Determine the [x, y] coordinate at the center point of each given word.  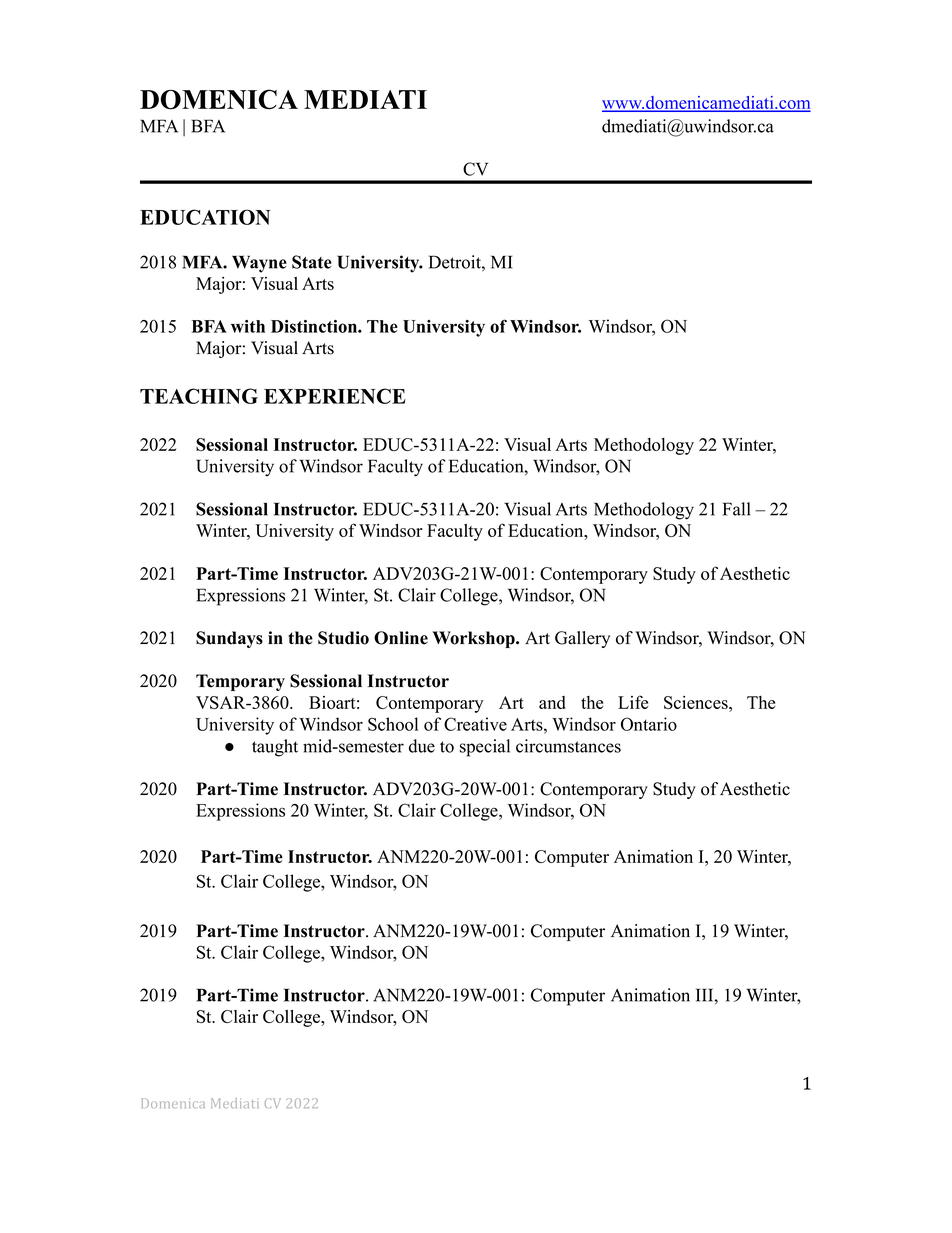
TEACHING [199, 396]
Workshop [475, 639]
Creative [475, 724]
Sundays [229, 639]
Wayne [259, 264]
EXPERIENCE [335, 396]
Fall [736, 509]
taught [275, 748]
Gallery [582, 639]
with [248, 326]
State [312, 262]
